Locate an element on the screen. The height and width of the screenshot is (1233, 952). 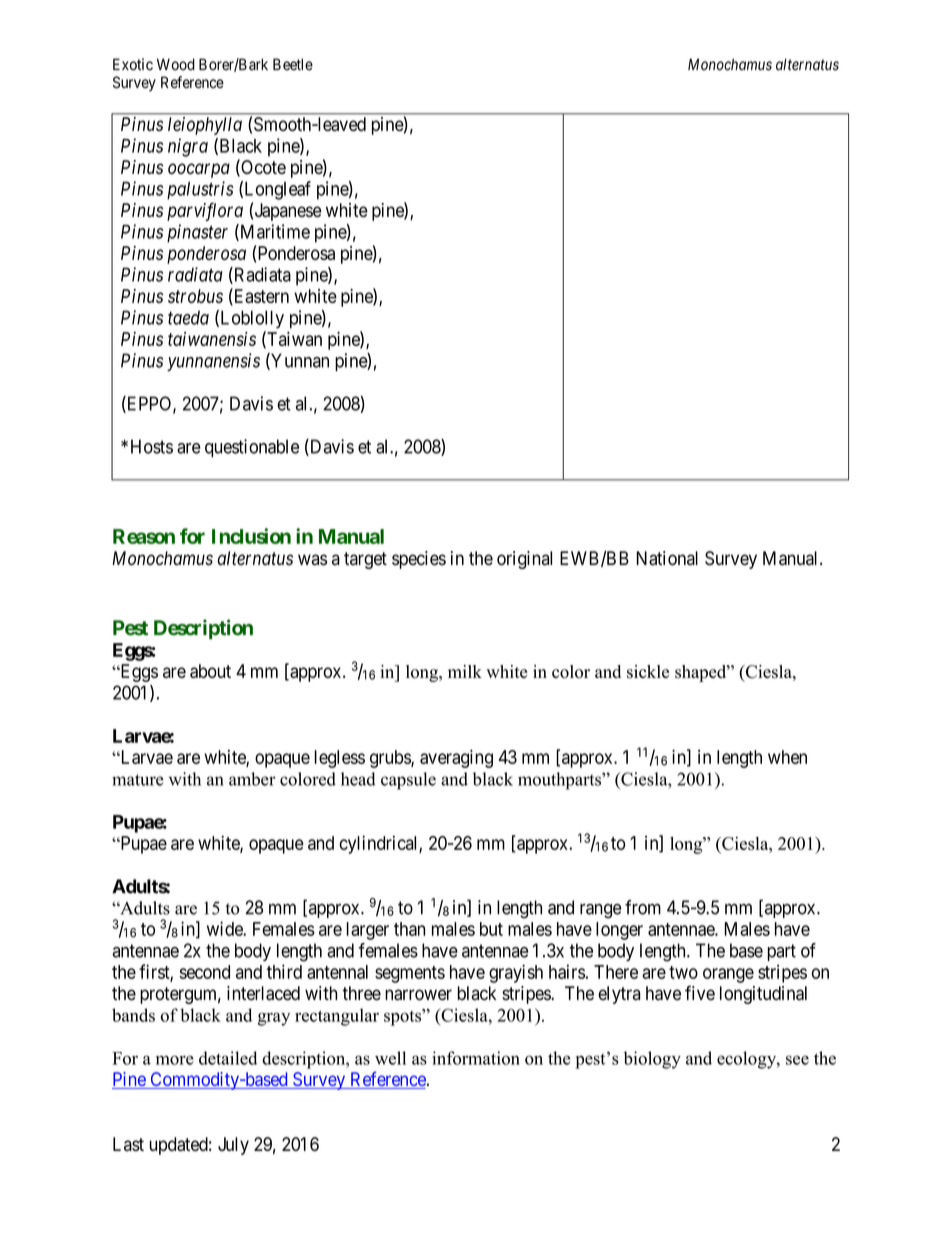
nigra is located at coordinates (188, 147).
